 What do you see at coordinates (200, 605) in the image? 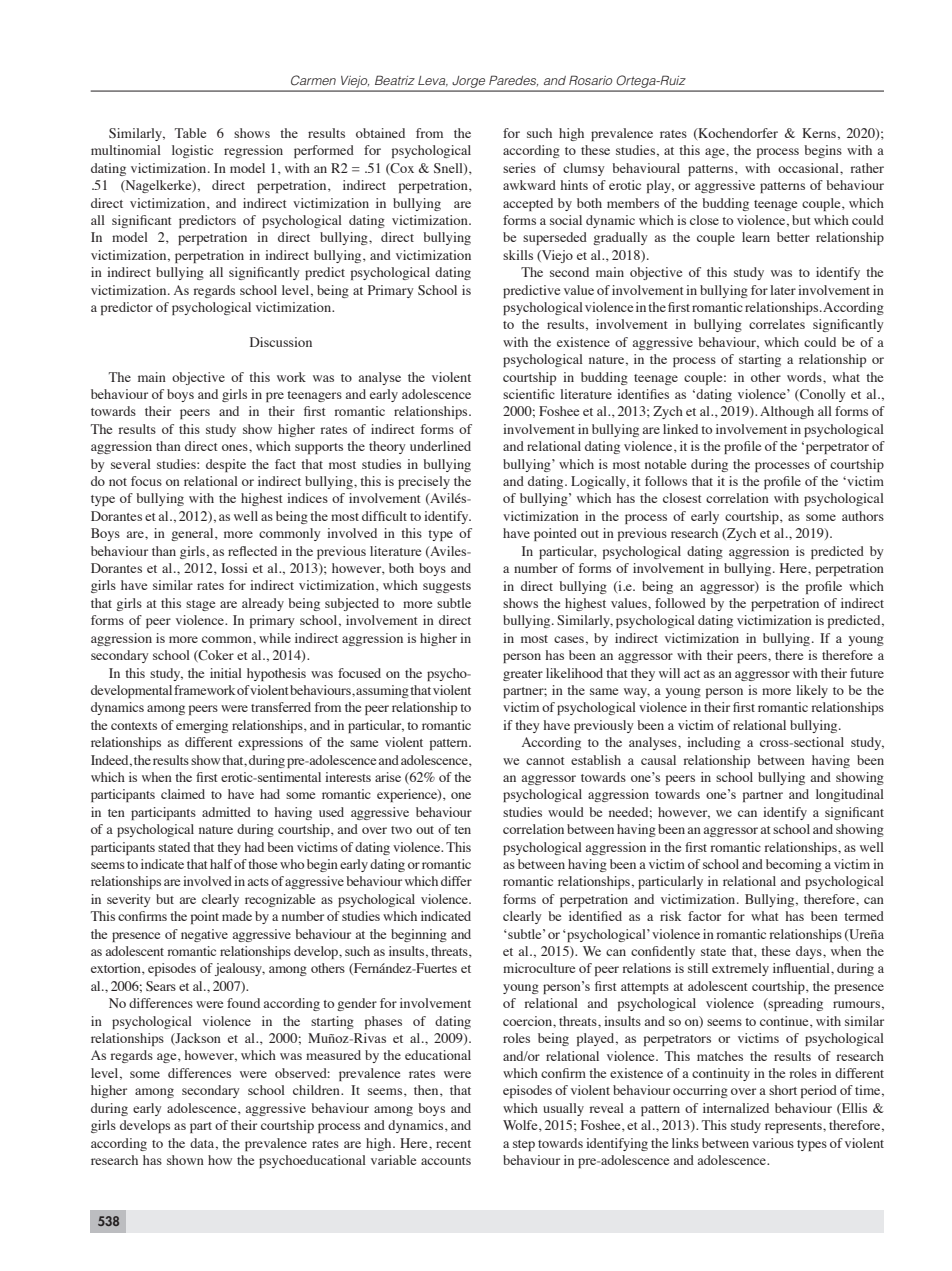
I see `stage` at bounding box center [200, 605].
